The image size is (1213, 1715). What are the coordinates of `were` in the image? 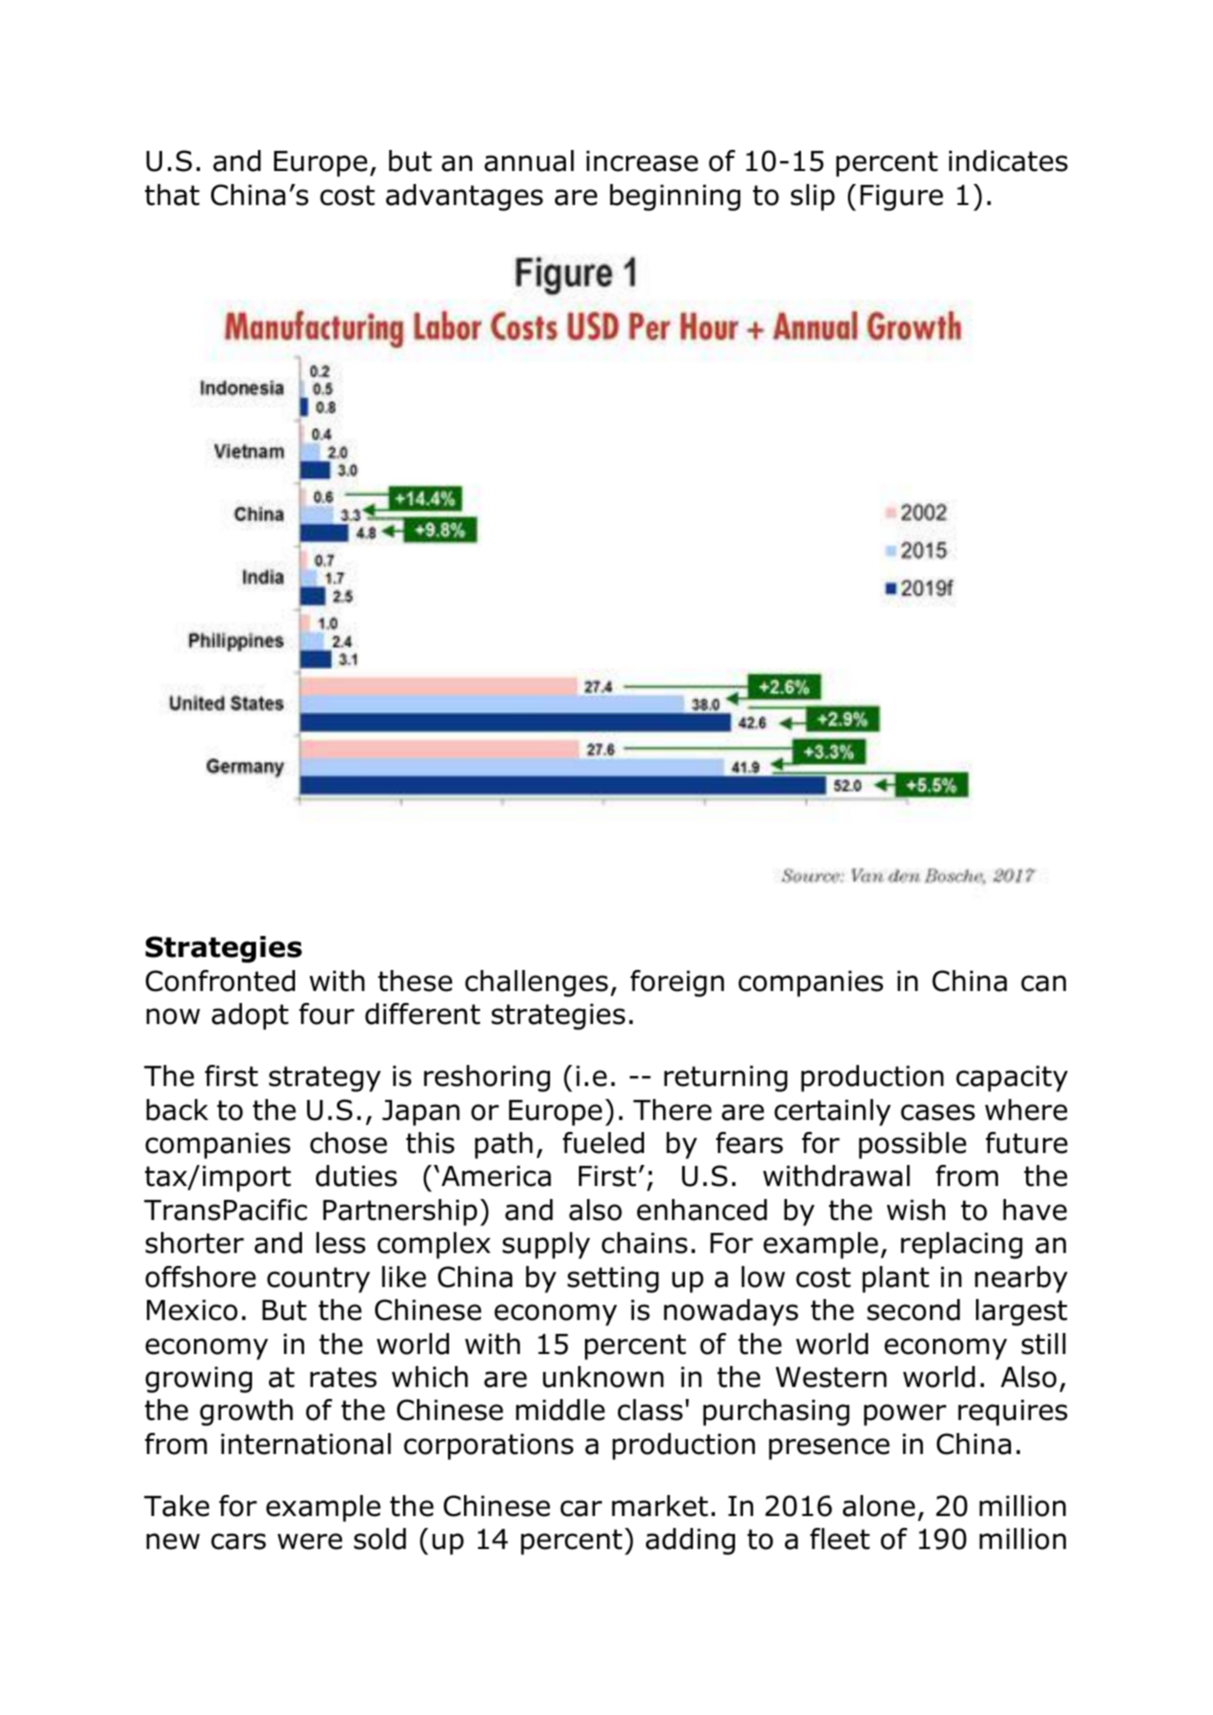 It's located at (309, 1541).
